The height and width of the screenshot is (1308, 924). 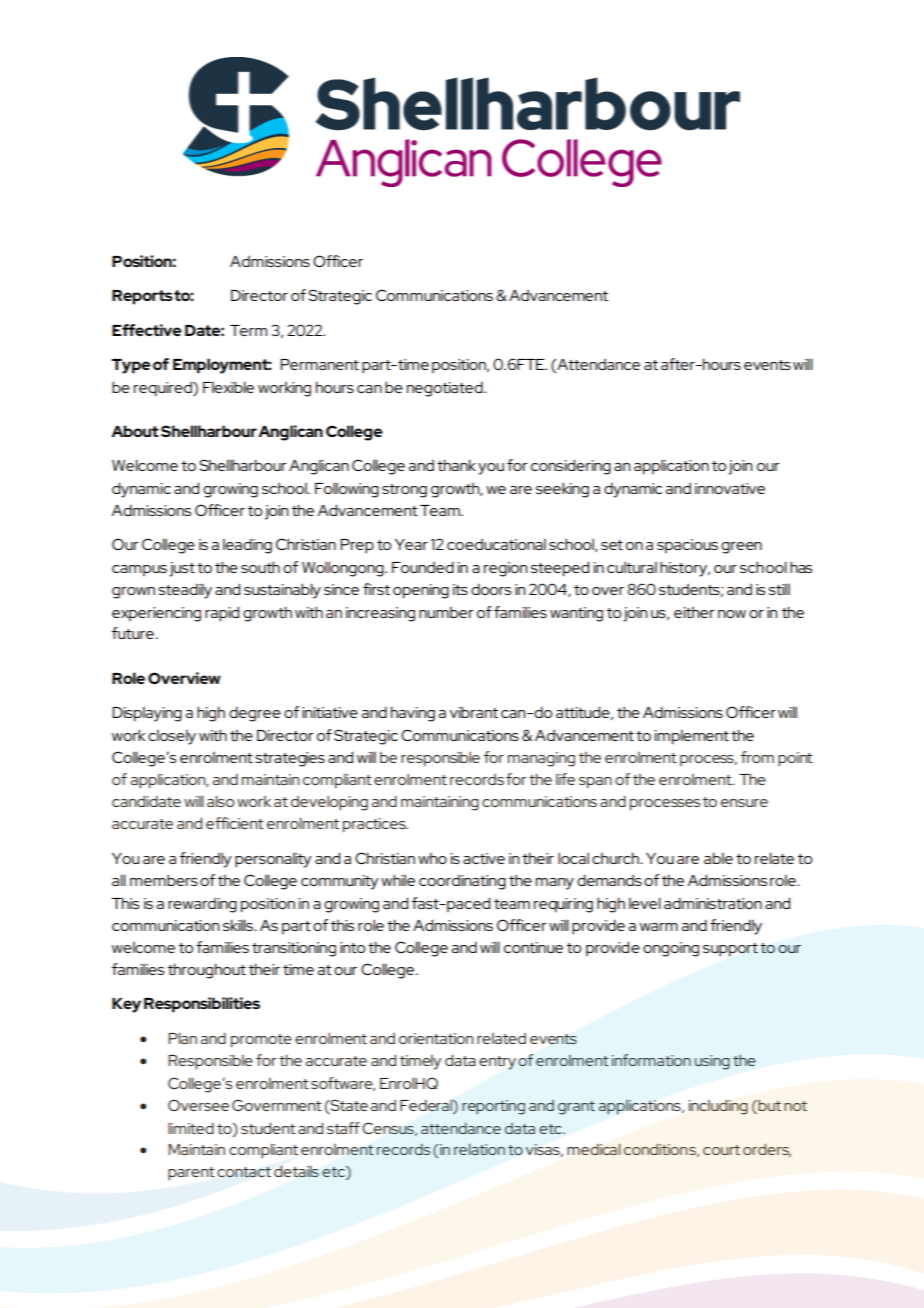 What do you see at coordinates (191, 1128) in the screenshot?
I see `limited` at bounding box center [191, 1128].
